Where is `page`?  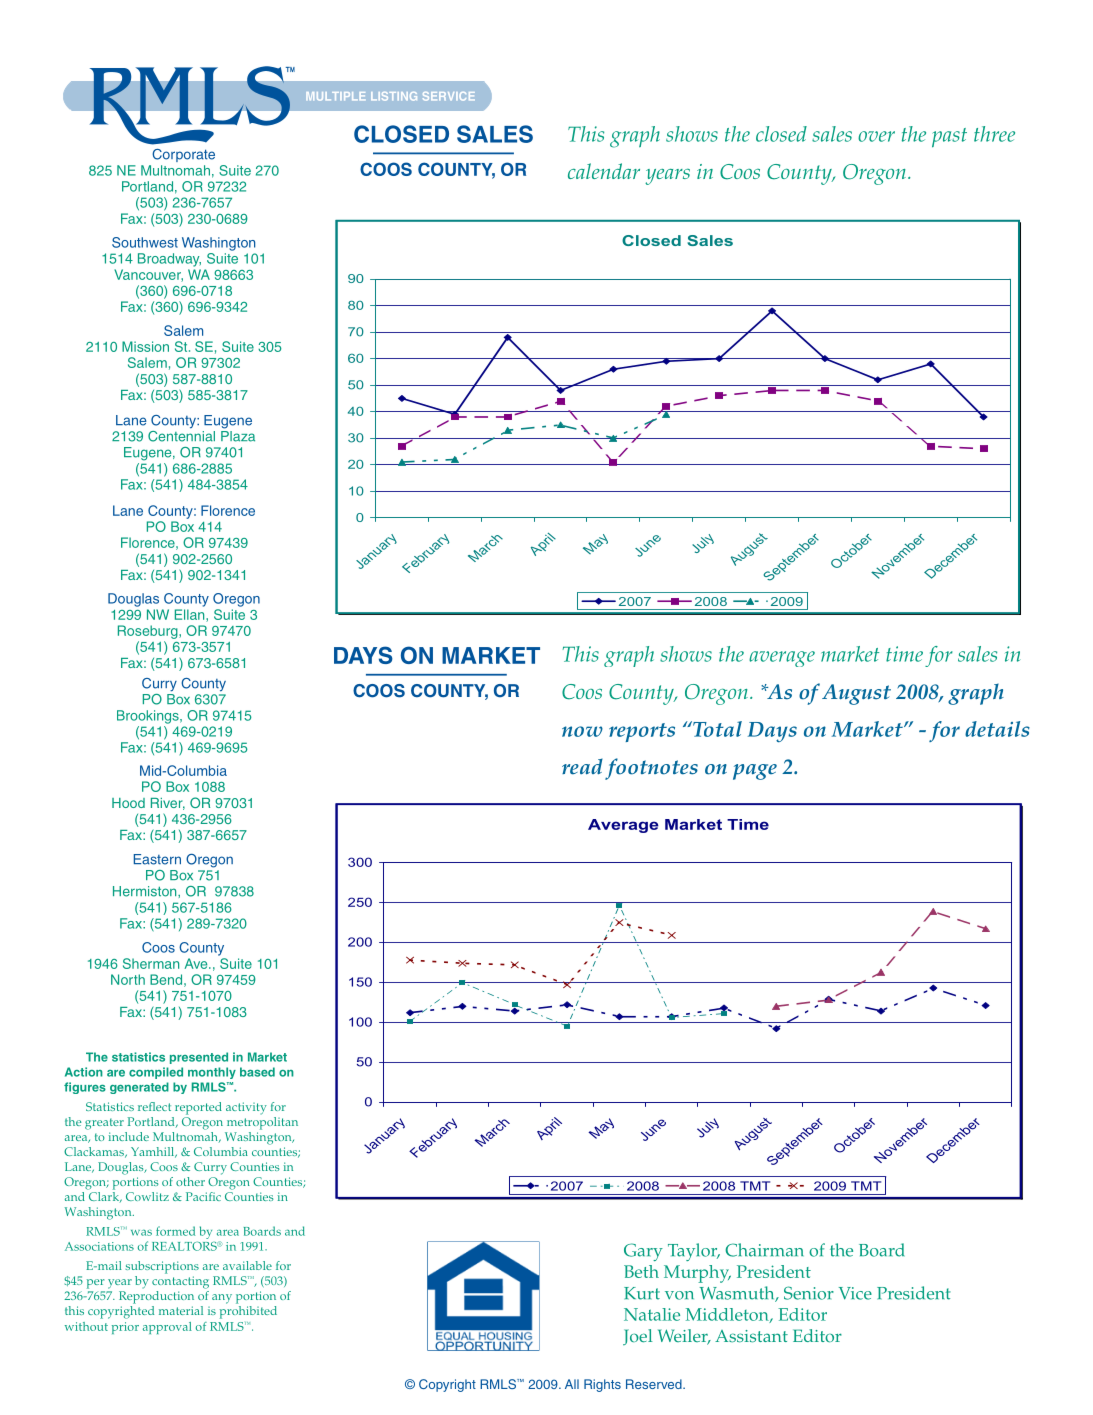 page is located at coordinates (755, 772).
